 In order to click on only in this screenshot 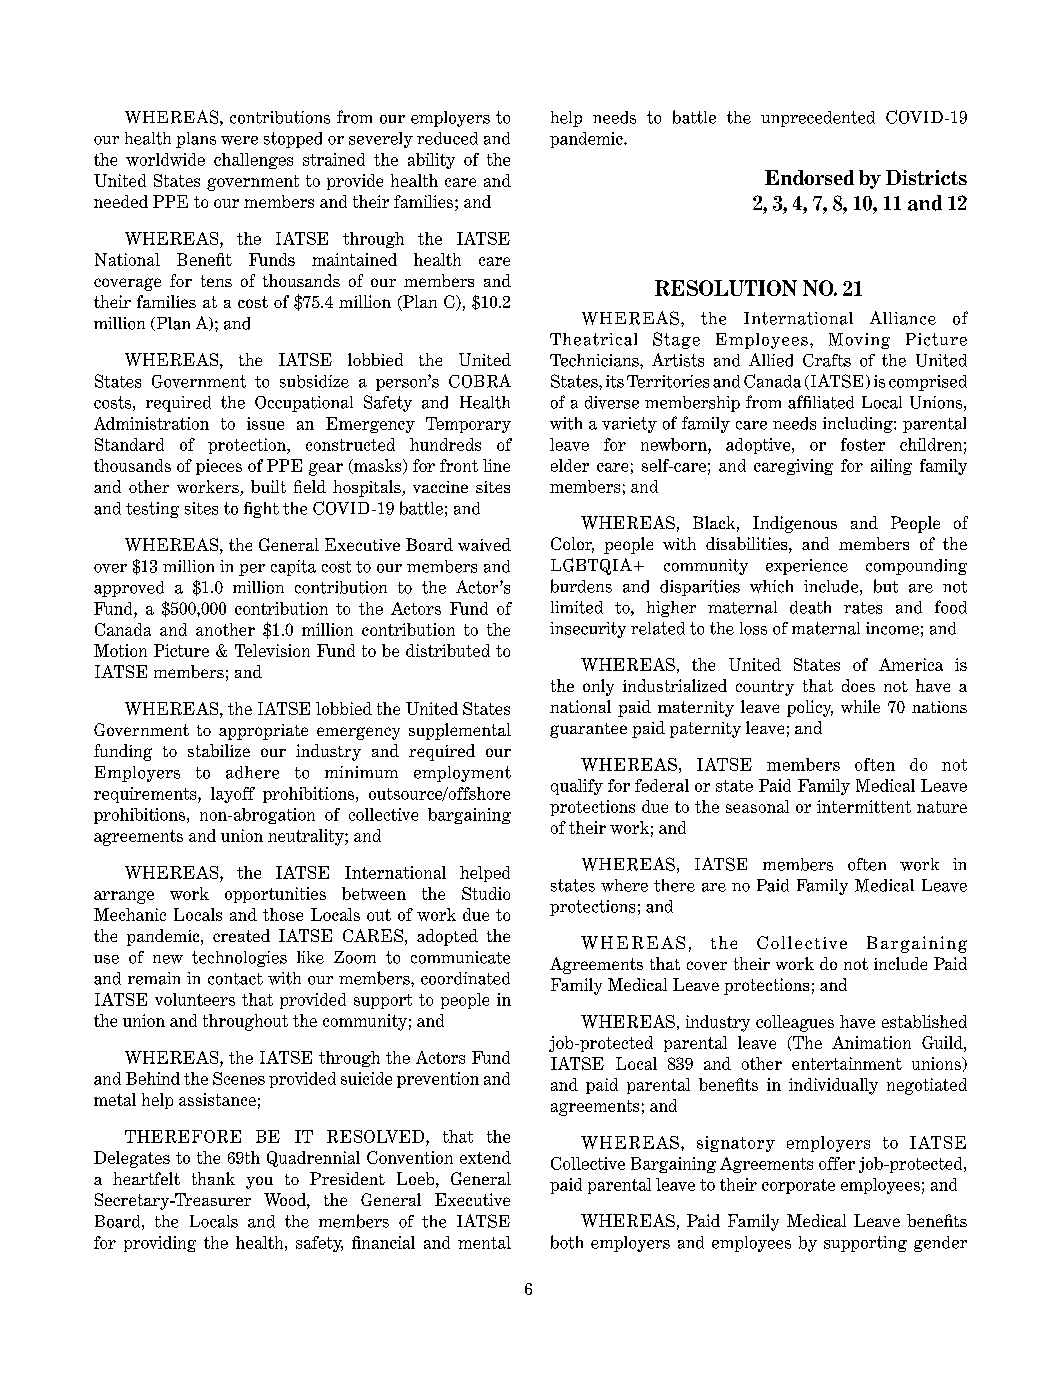, I will do `click(598, 687)`.
